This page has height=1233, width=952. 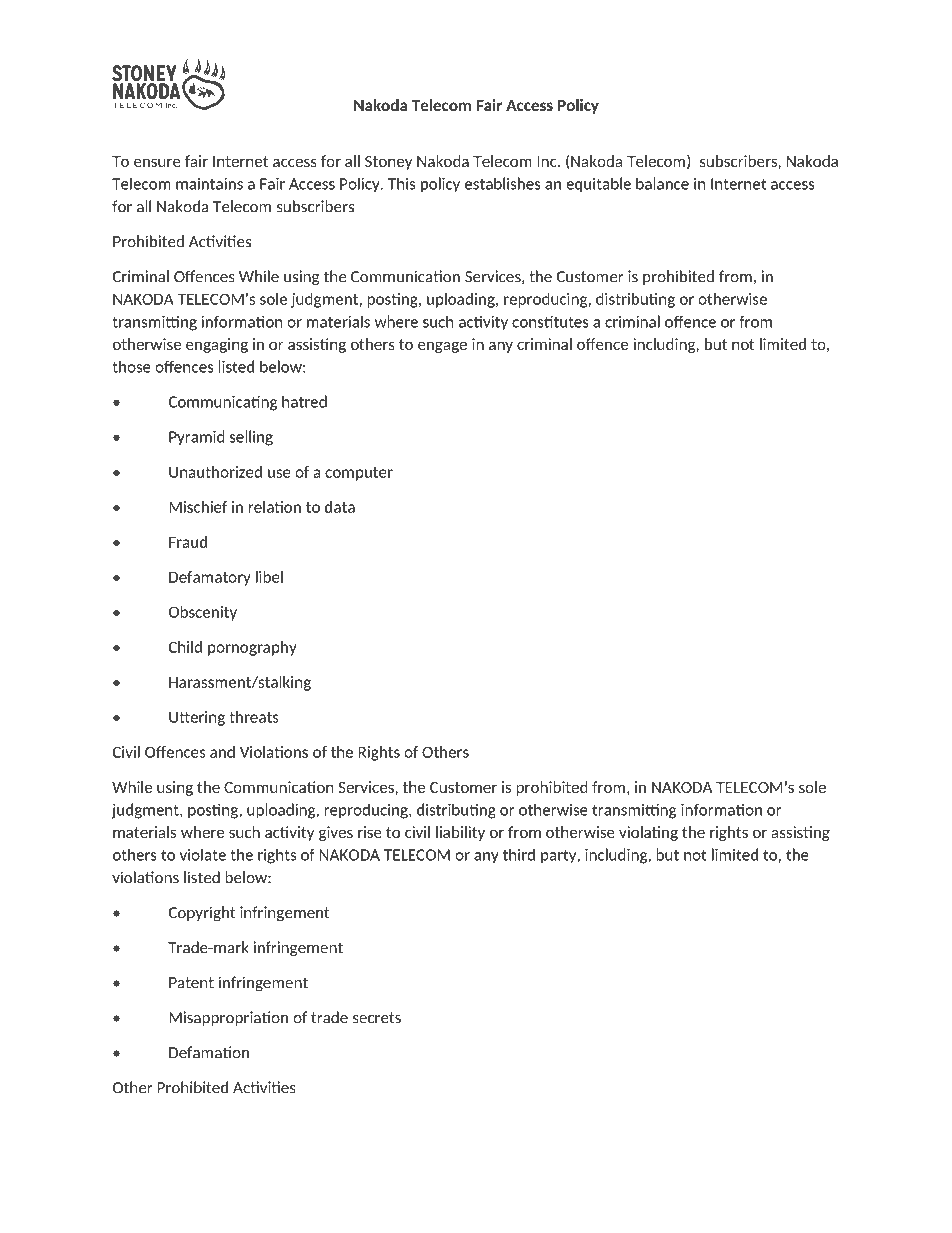 I want to click on rise, so click(x=370, y=832).
